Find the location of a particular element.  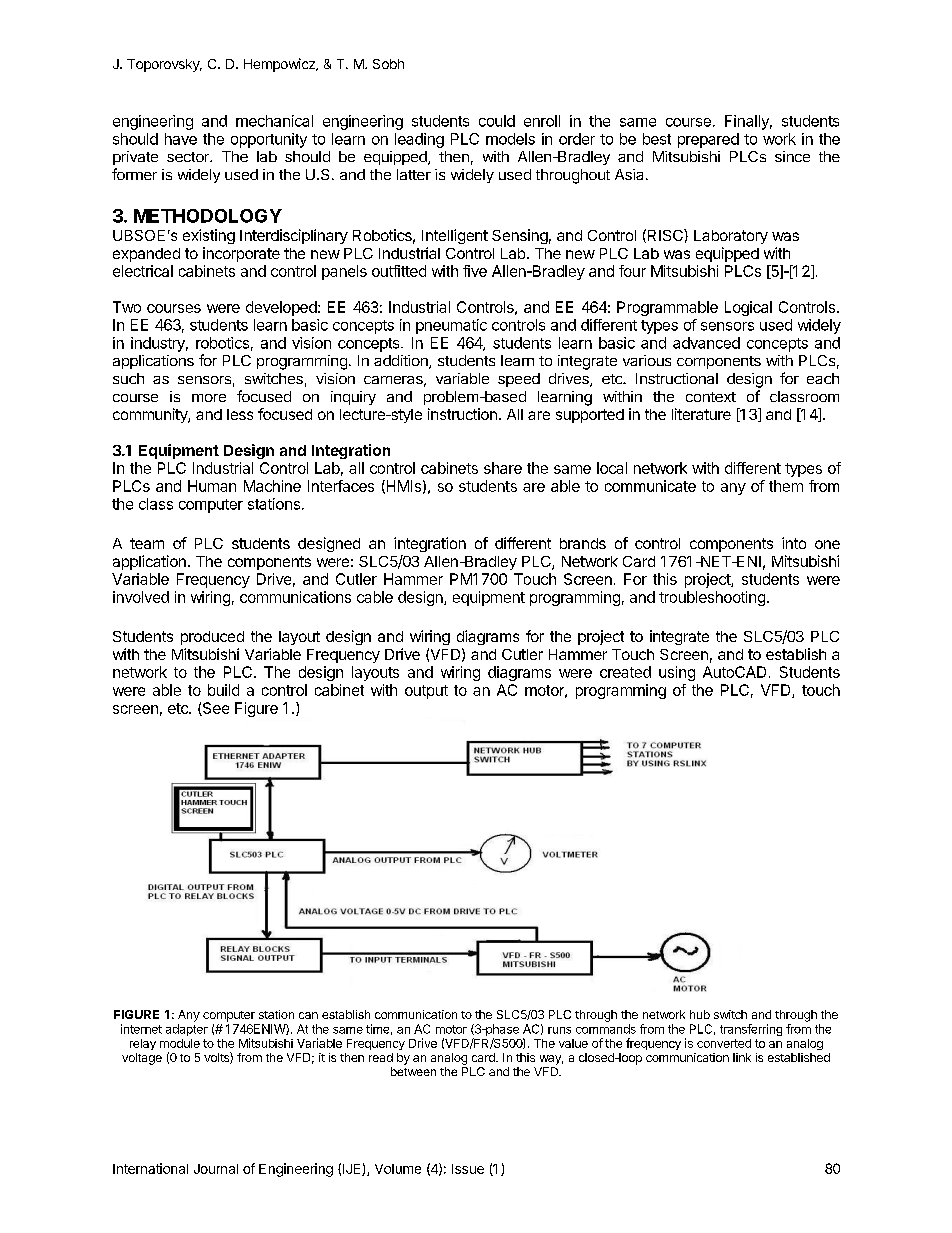

prepared is located at coordinates (708, 140).
